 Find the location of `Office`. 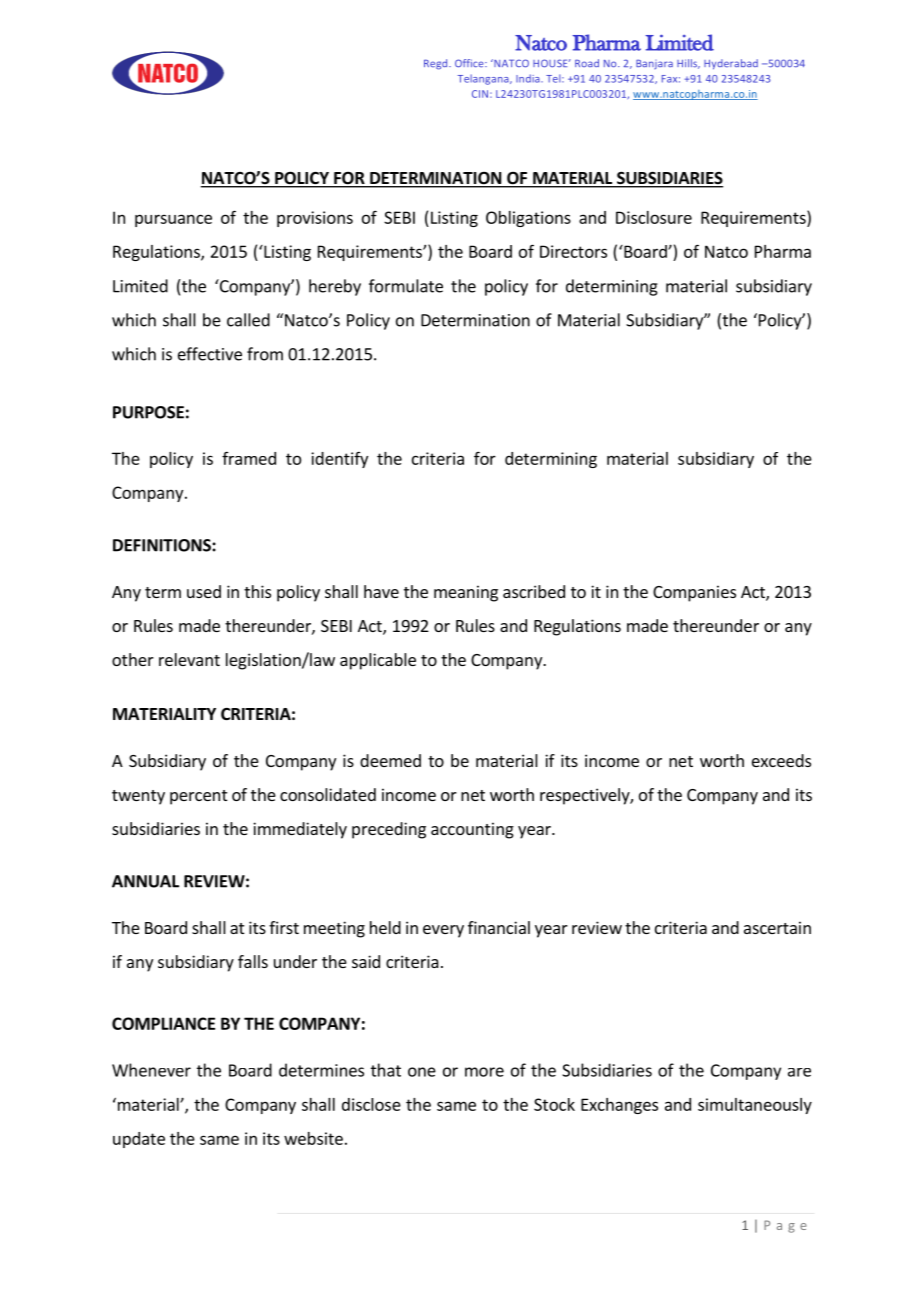

Office is located at coordinates (470, 63).
